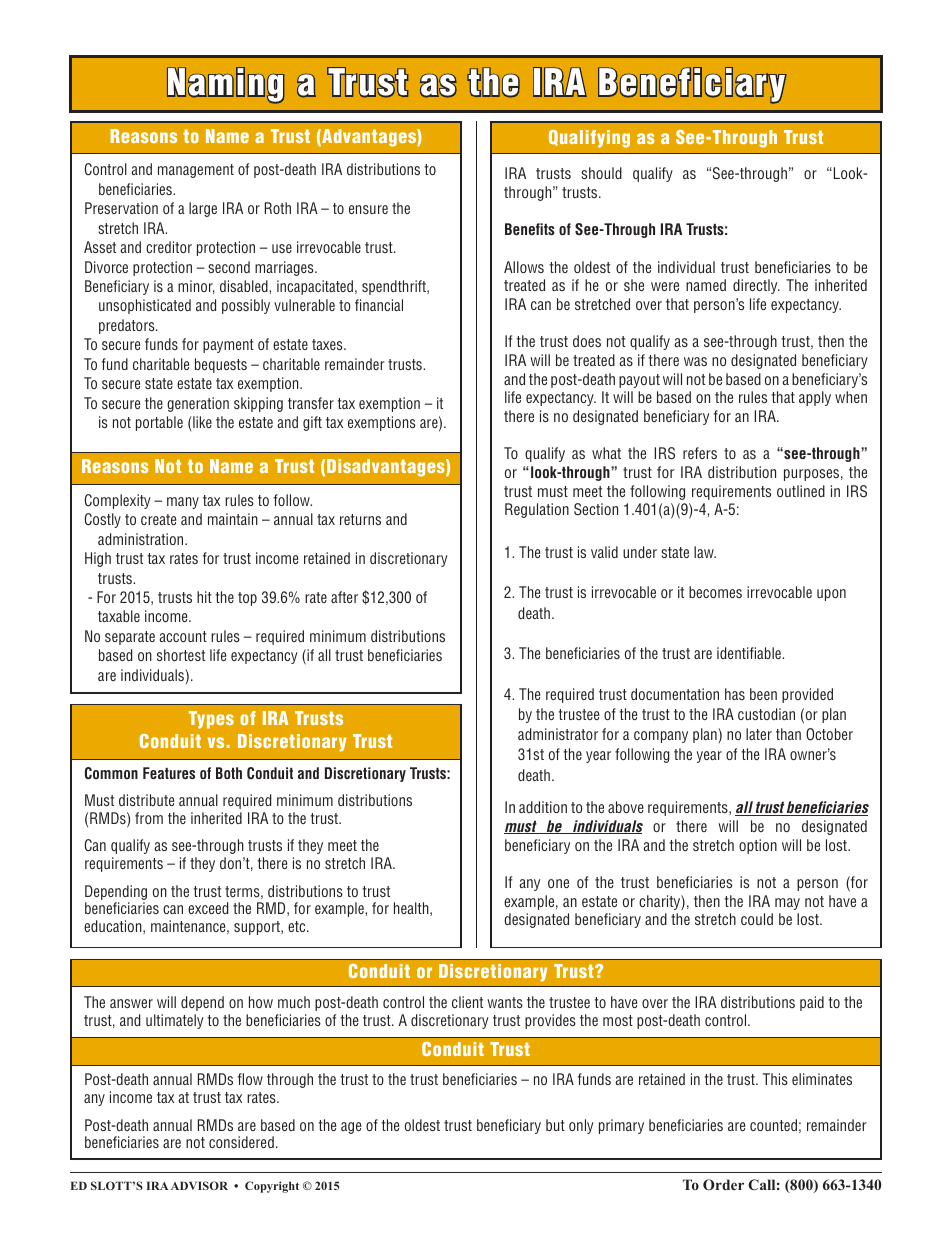 Image resolution: width=952 pixels, height=1233 pixels. Describe the element at coordinates (756, 286) in the image. I see `directly` at that location.
